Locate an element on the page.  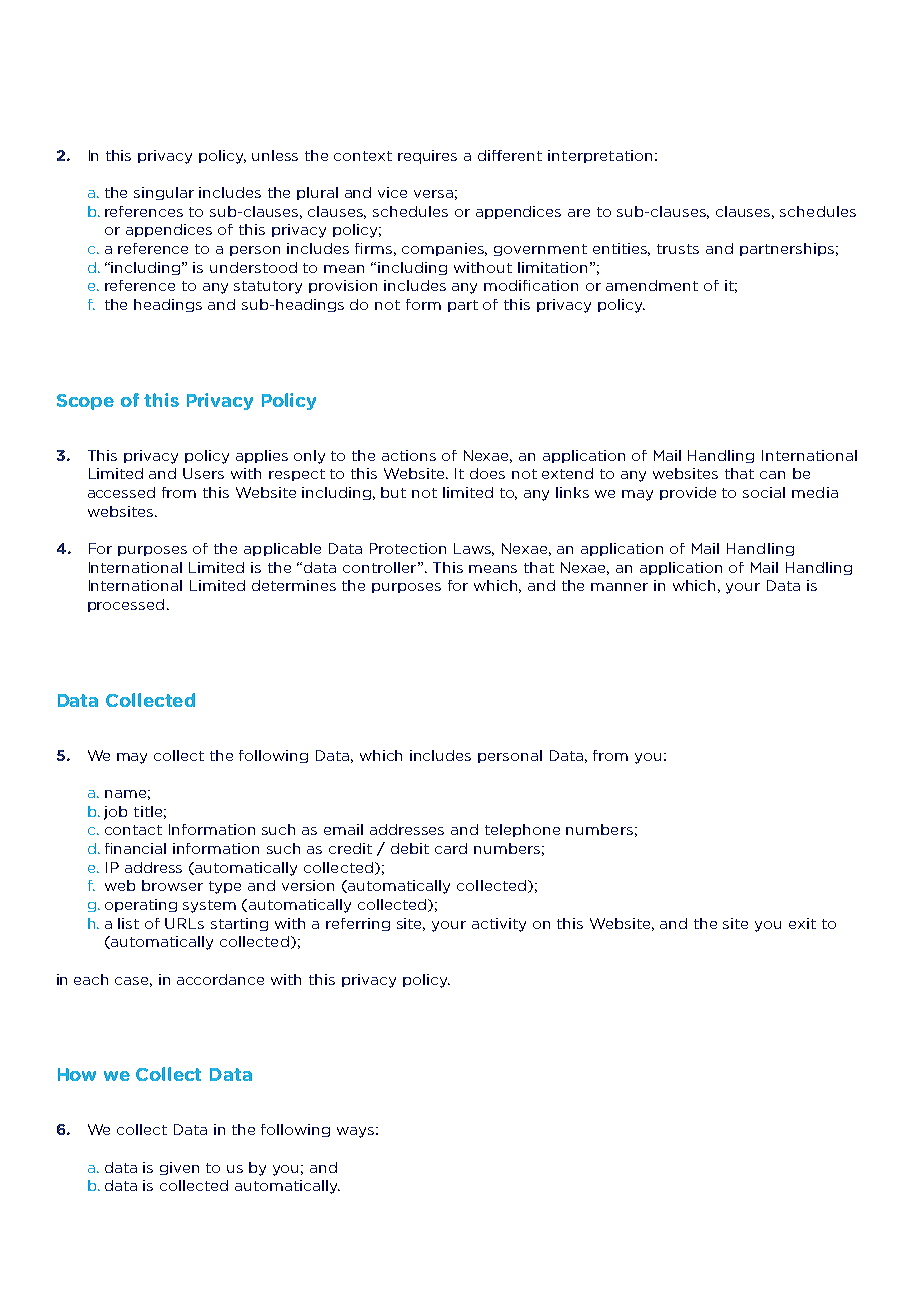
trusts is located at coordinates (678, 249).
